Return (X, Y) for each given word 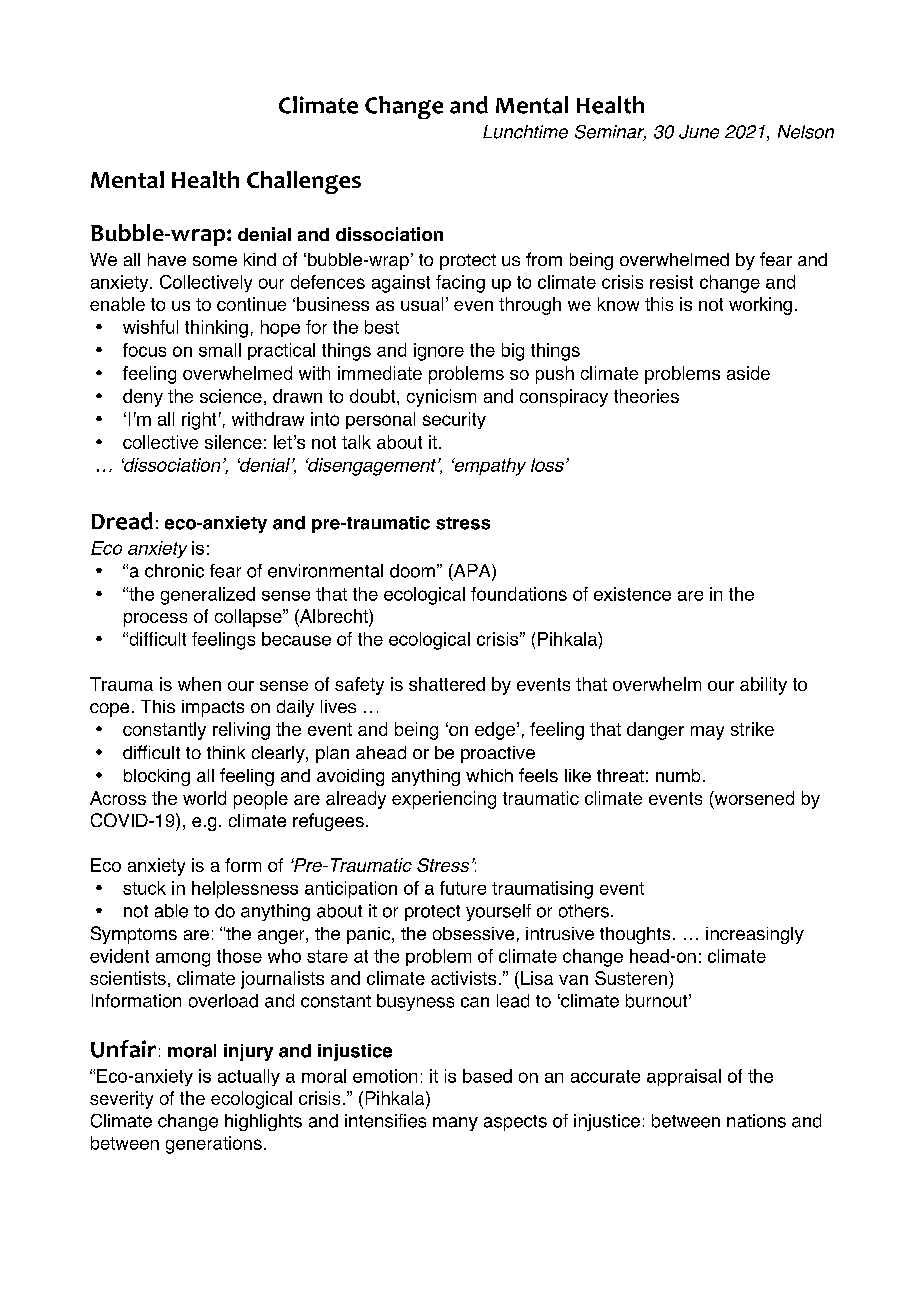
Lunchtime (525, 132)
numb (678, 775)
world (204, 798)
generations (214, 1145)
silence (233, 442)
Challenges (304, 182)
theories (646, 396)
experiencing (444, 800)
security (454, 420)
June (699, 132)
